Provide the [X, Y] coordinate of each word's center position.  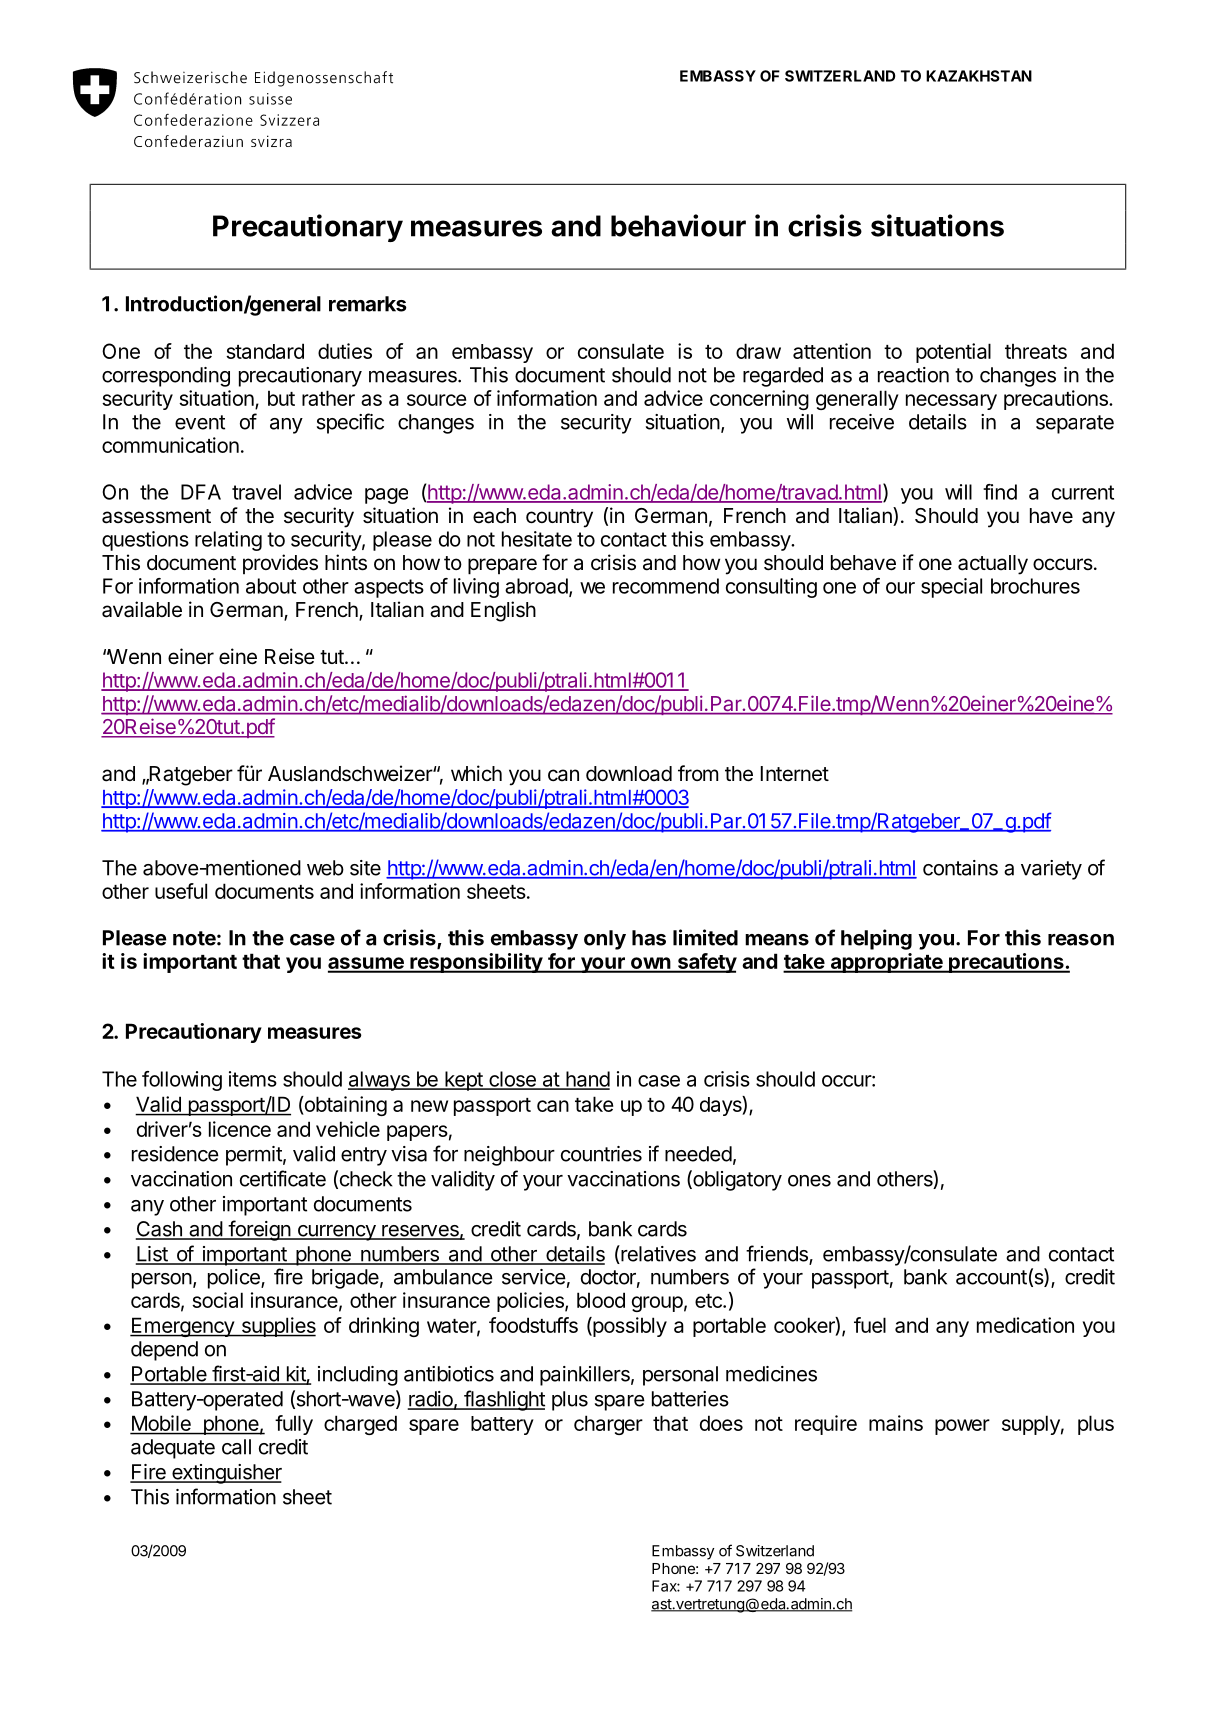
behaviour [678, 225]
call [236, 1447]
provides [280, 564]
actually [993, 565]
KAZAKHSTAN [979, 76]
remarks [368, 304]
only [605, 940]
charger [608, 1425]
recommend [666, 586]
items [253, 1079]
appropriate [886, 963]
